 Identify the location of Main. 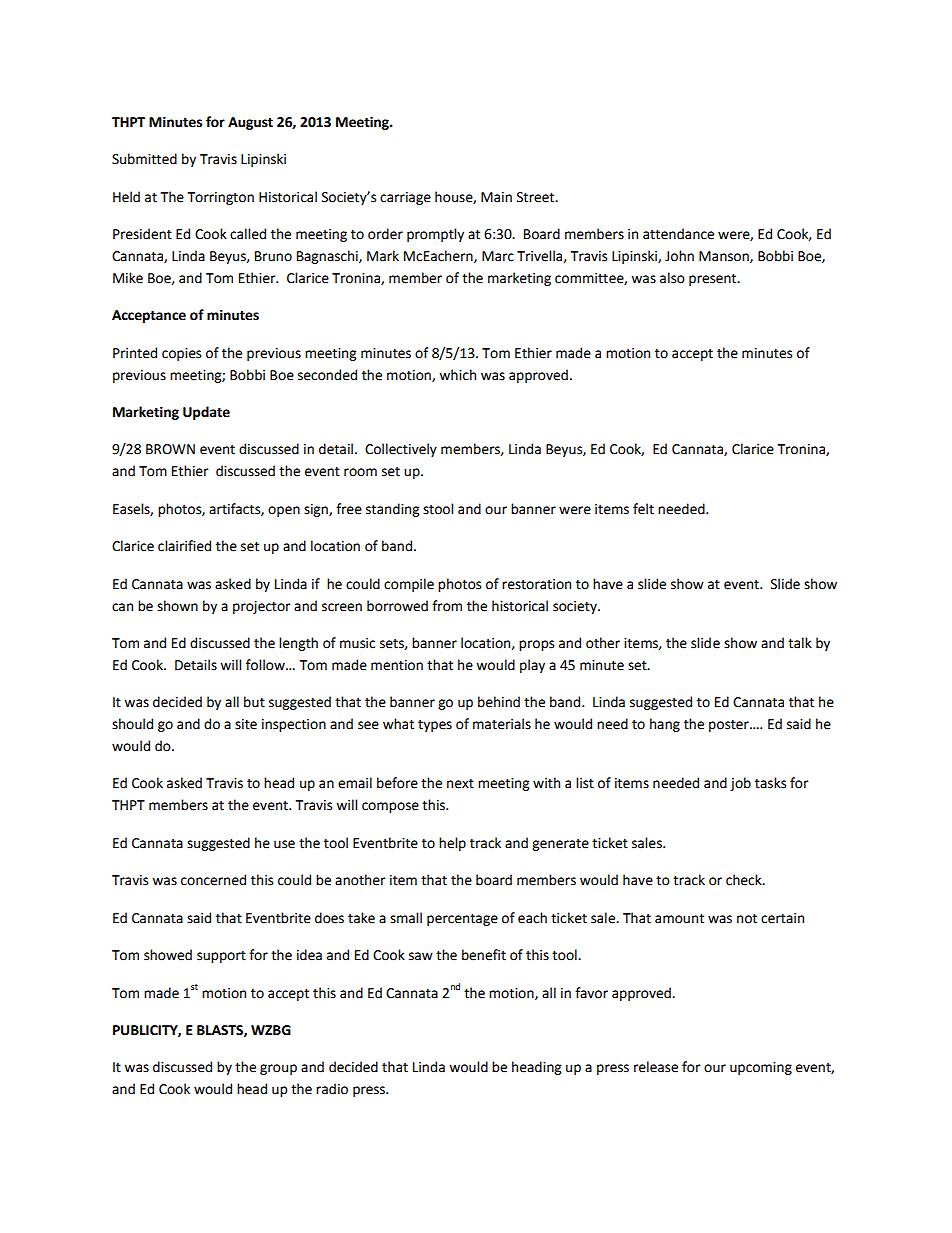
(496, 197).
